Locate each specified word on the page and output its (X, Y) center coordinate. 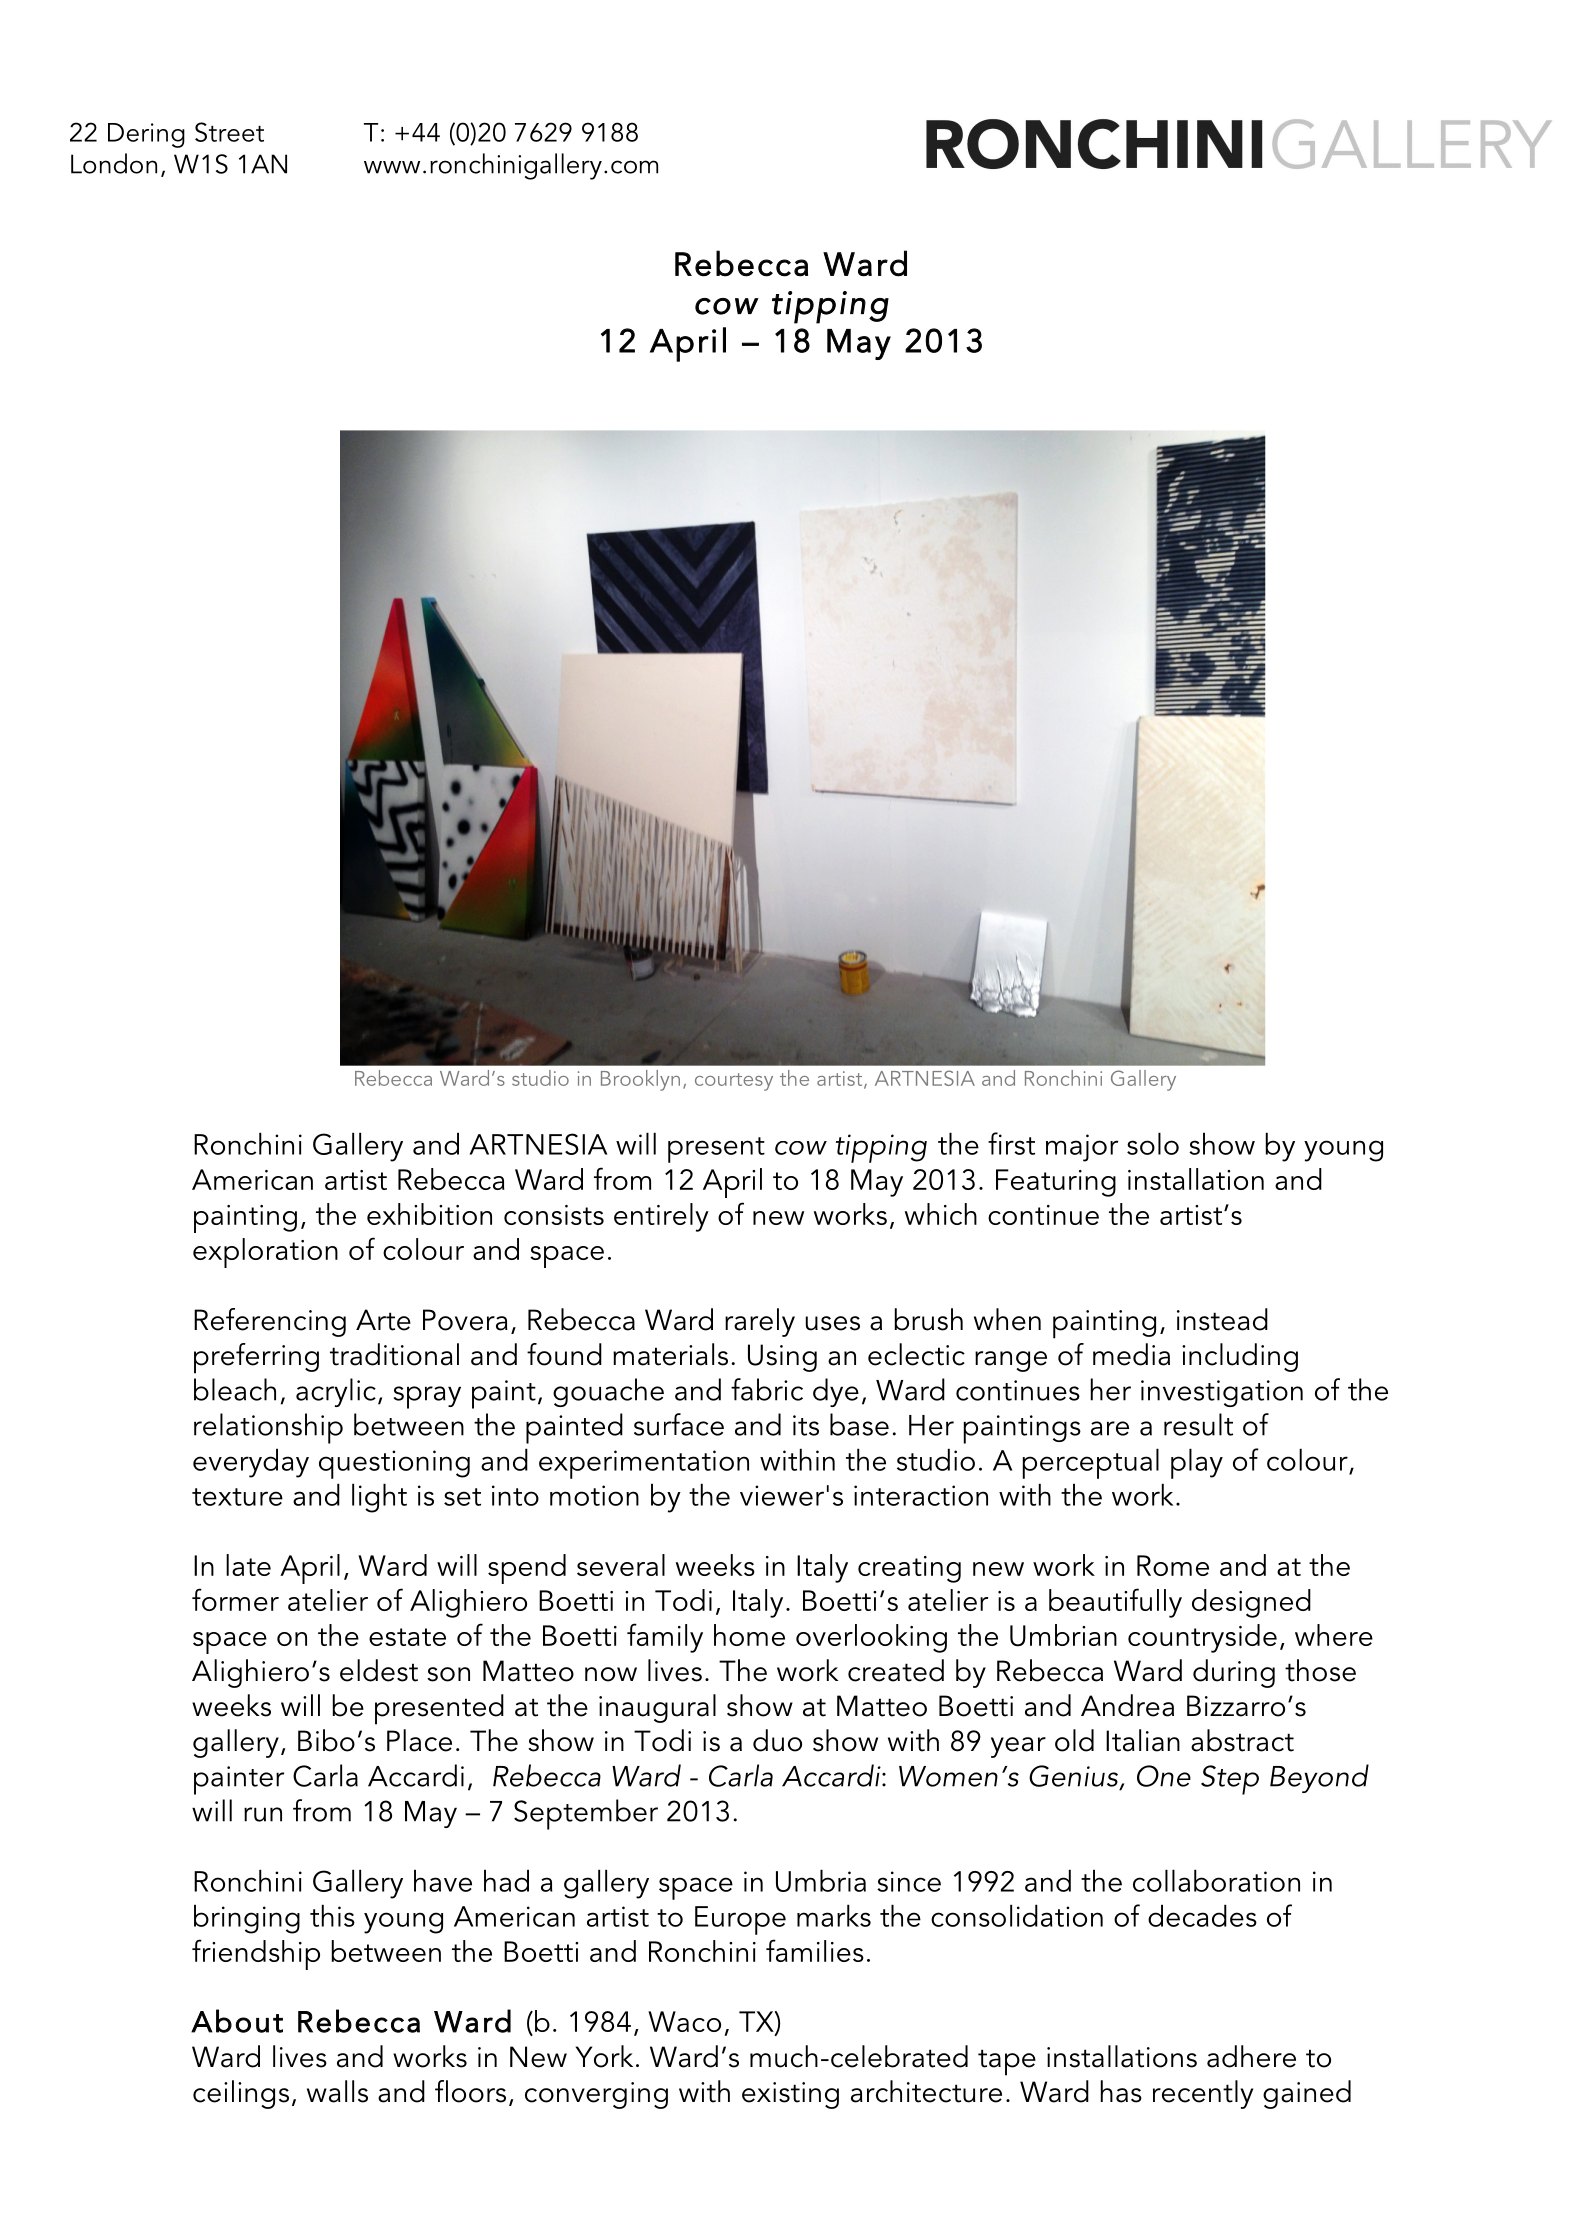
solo (1153, 1143)
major (1082, 1148)
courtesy (734, 1082)
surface (679, 1424)
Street (229, 132)
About (237, 2021)
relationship (268, 1428)
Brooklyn (640, 1080)
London (114, 163)
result (1198, 1424)
